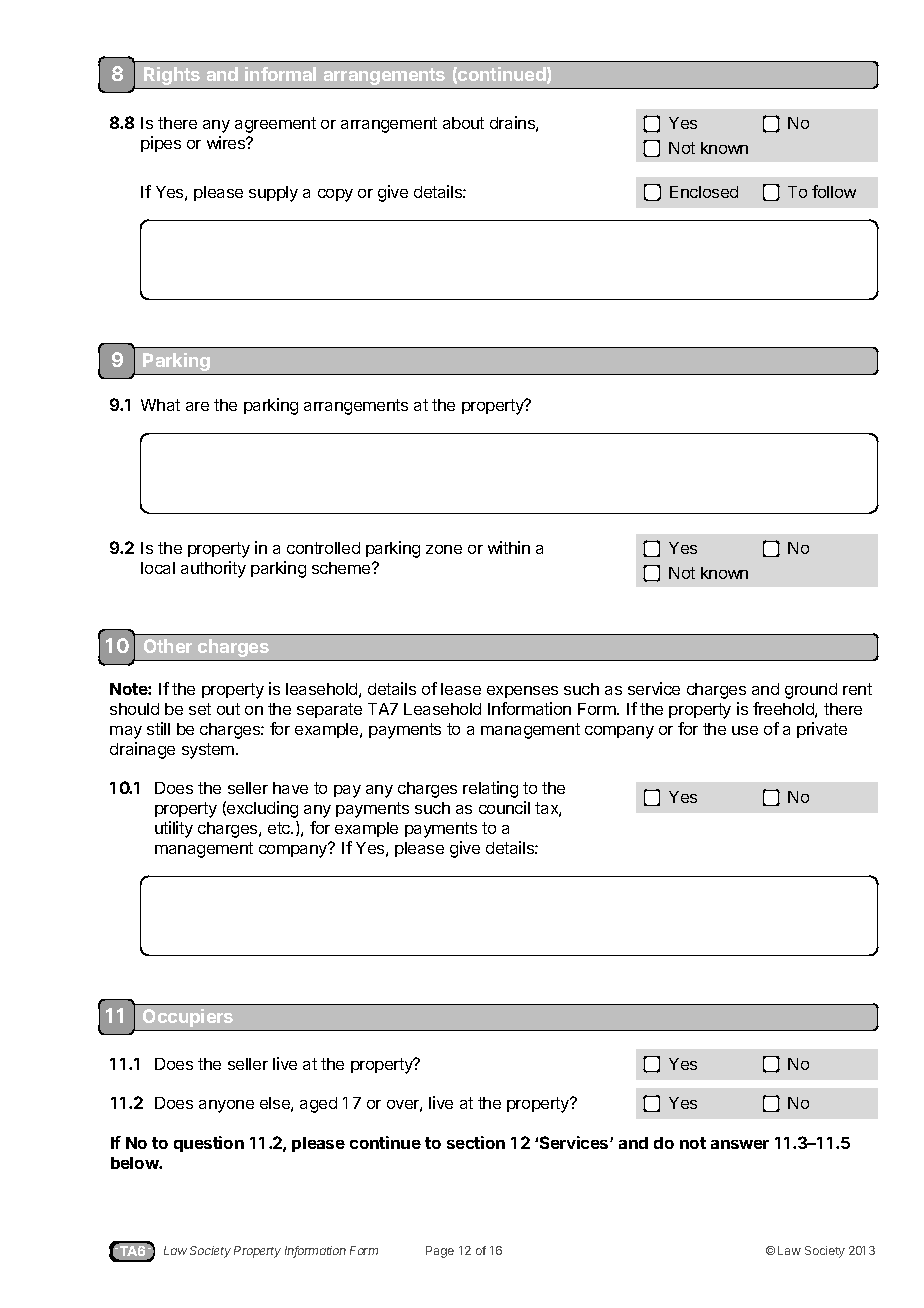  What do you see at coordinates (227, 142) in the screenshot?
I see `wires` at bounding box center [227, 142].
